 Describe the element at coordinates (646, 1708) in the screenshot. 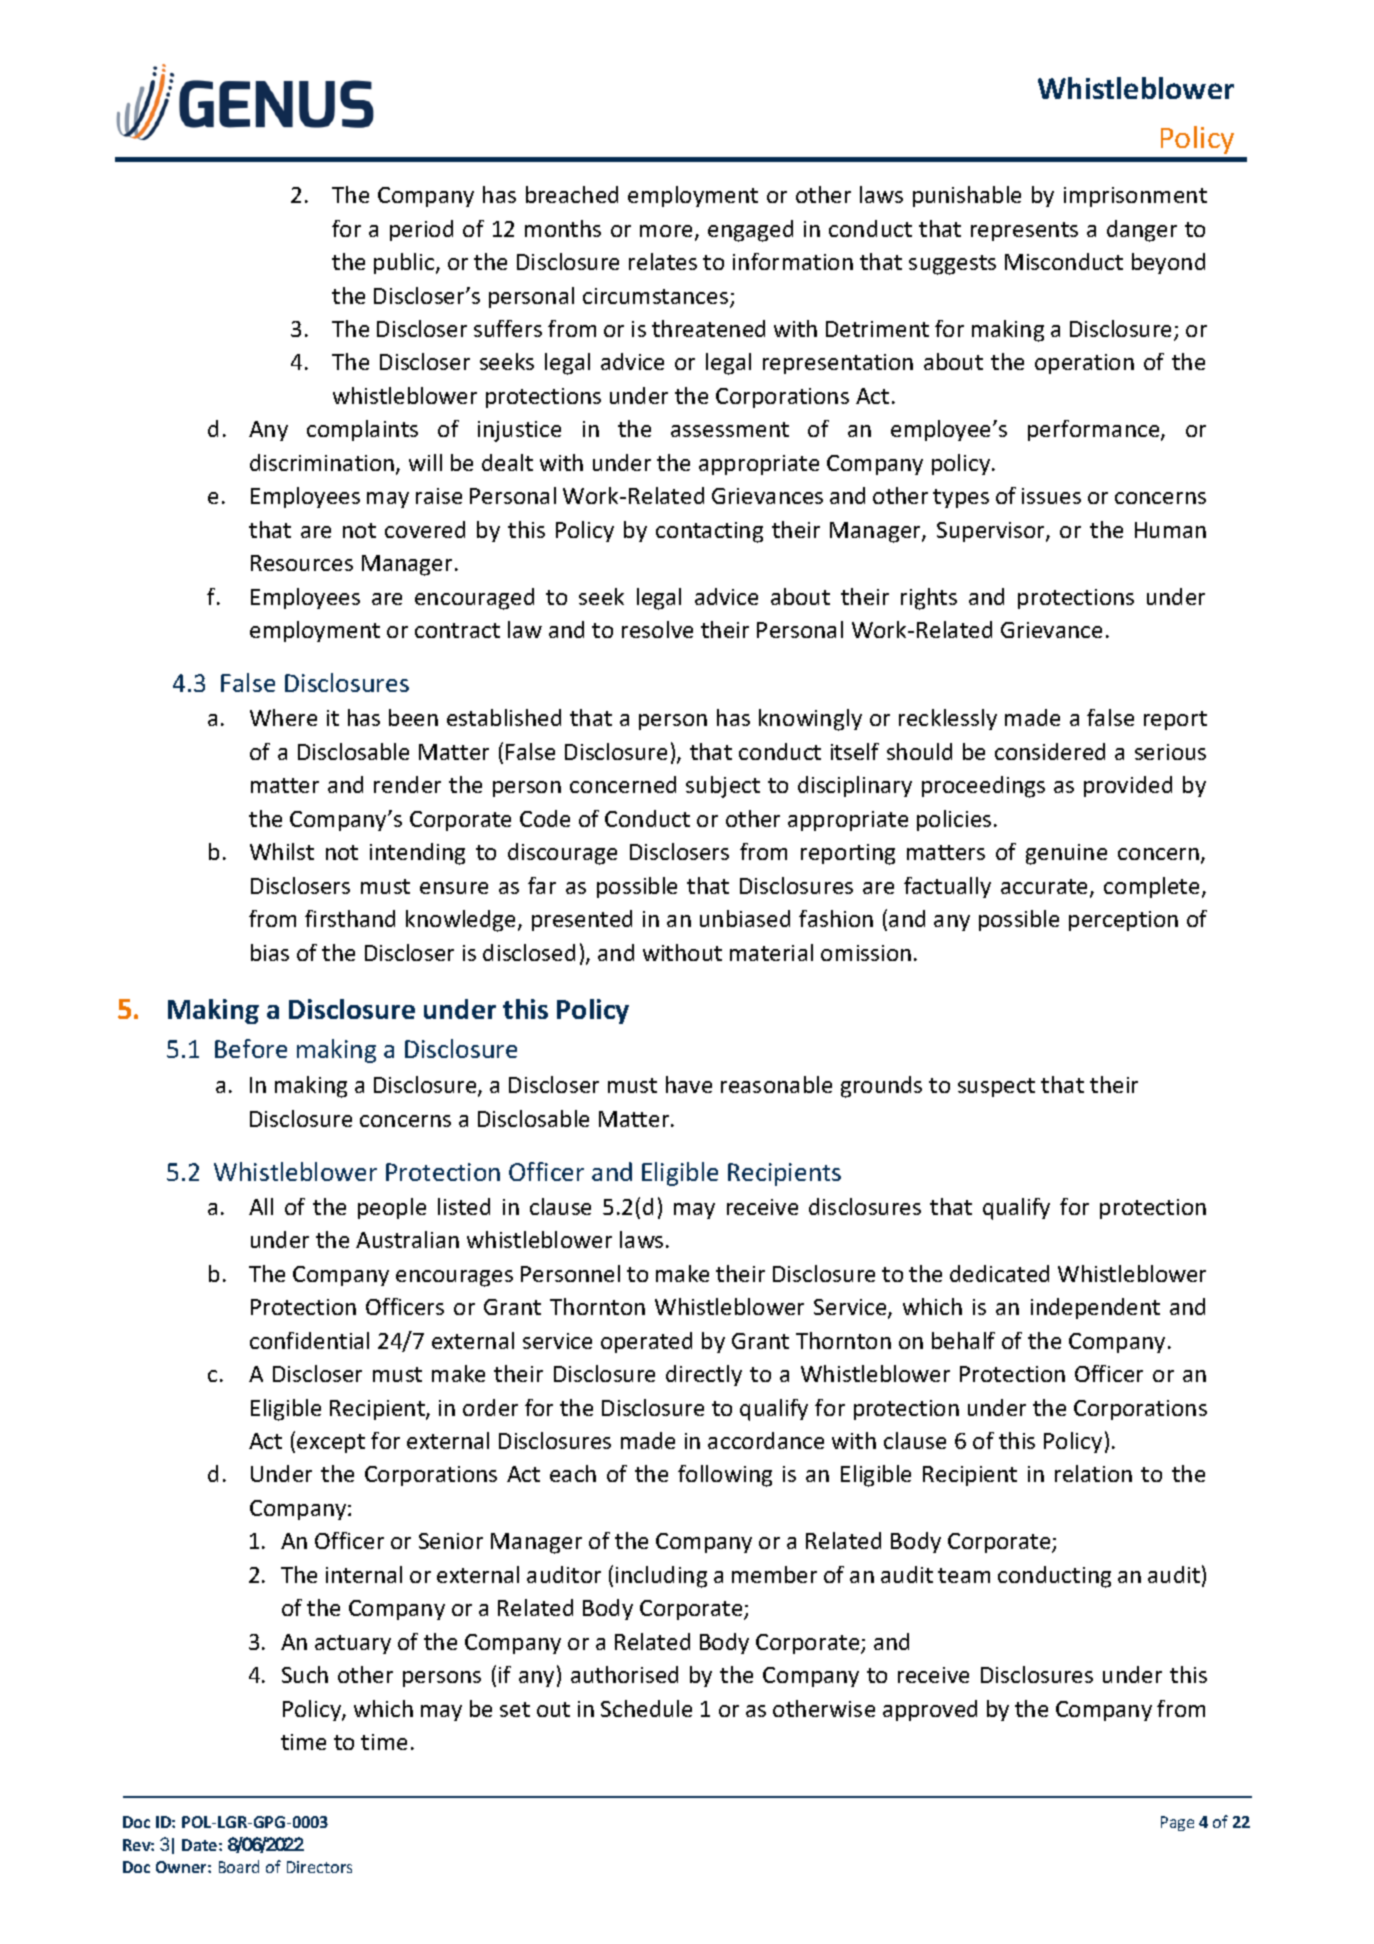

I see `Schedule` at that location.
